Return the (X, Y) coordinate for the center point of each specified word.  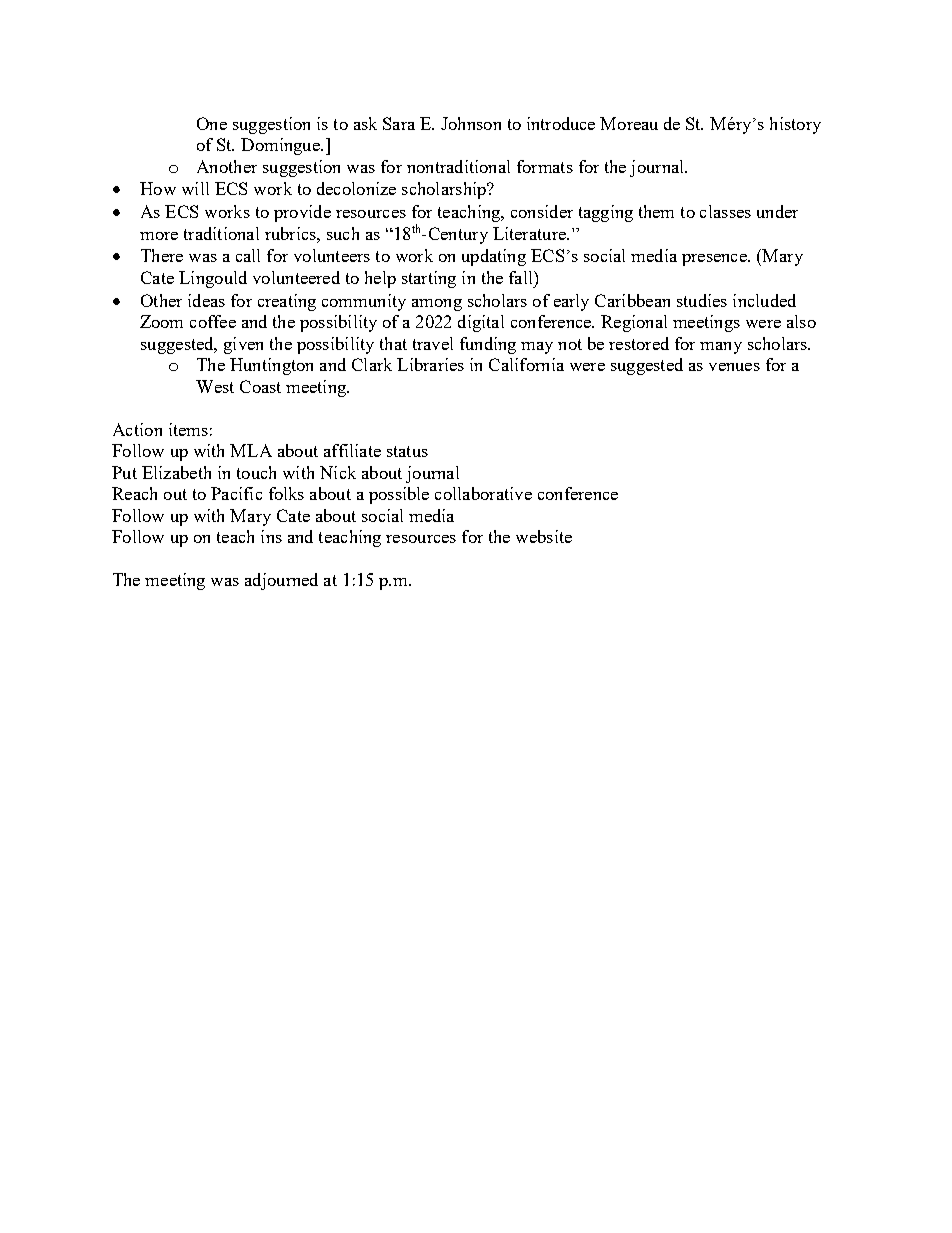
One (212, 123)
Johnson (471, 123)
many (721, 348)
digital (481, 323)
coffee (213, 321)
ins (271, 536)
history (795, 125)
